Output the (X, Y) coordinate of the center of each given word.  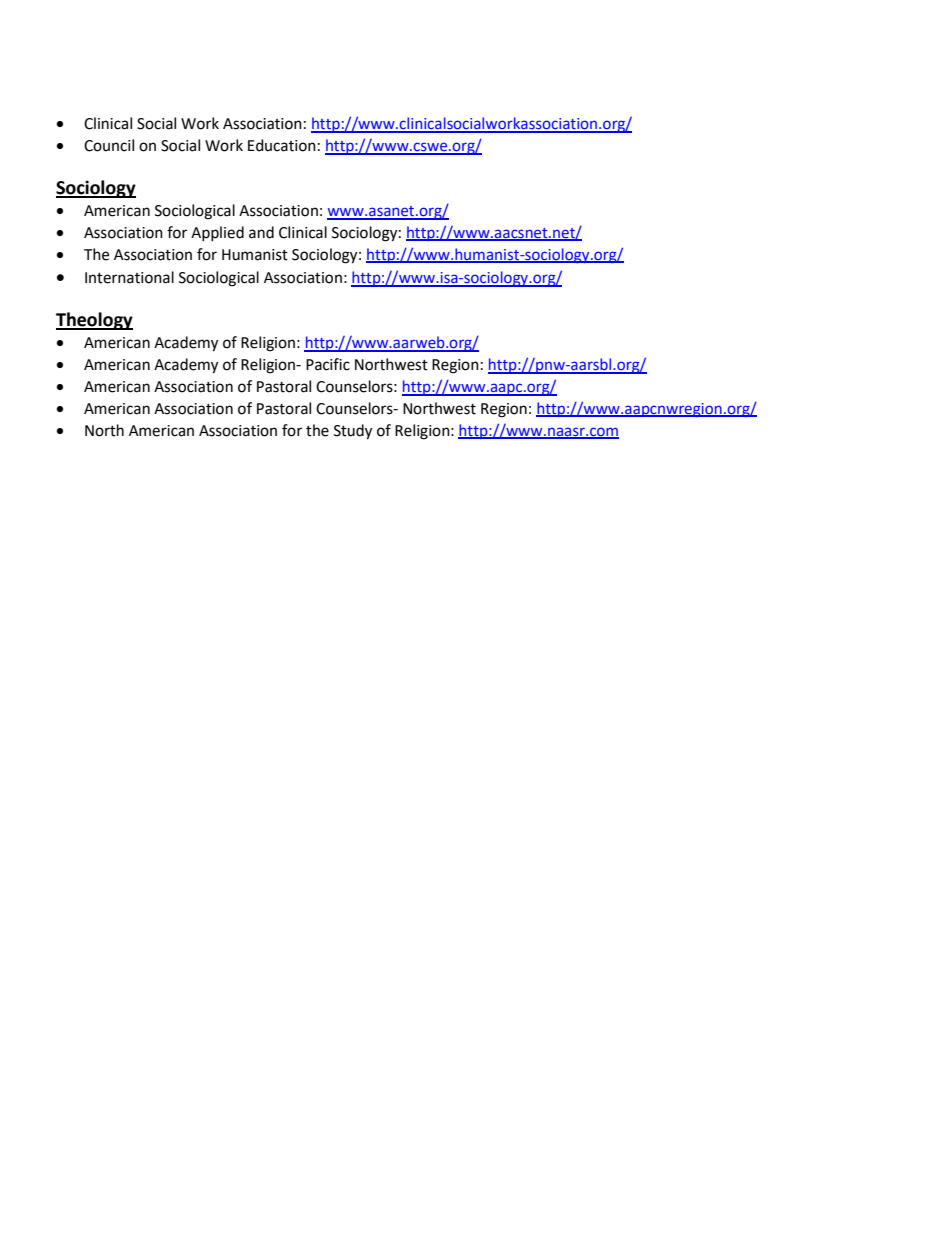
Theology (94, 321)
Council (109, 145)
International (129, 277)
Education (282, 145)
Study (353, 432)
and (261, 232)
